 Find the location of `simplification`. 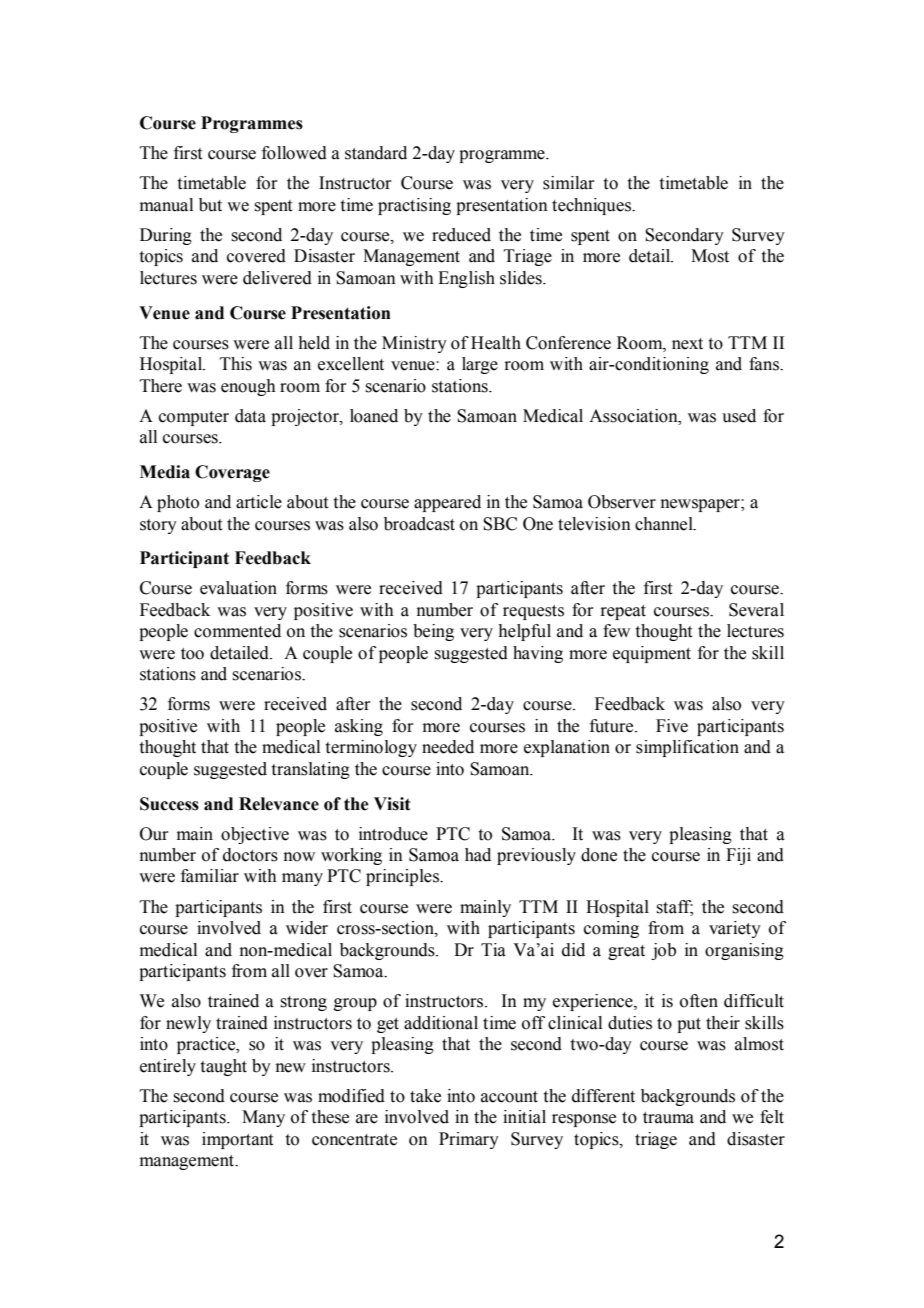

simplification is located at coordinates (687, 748).
